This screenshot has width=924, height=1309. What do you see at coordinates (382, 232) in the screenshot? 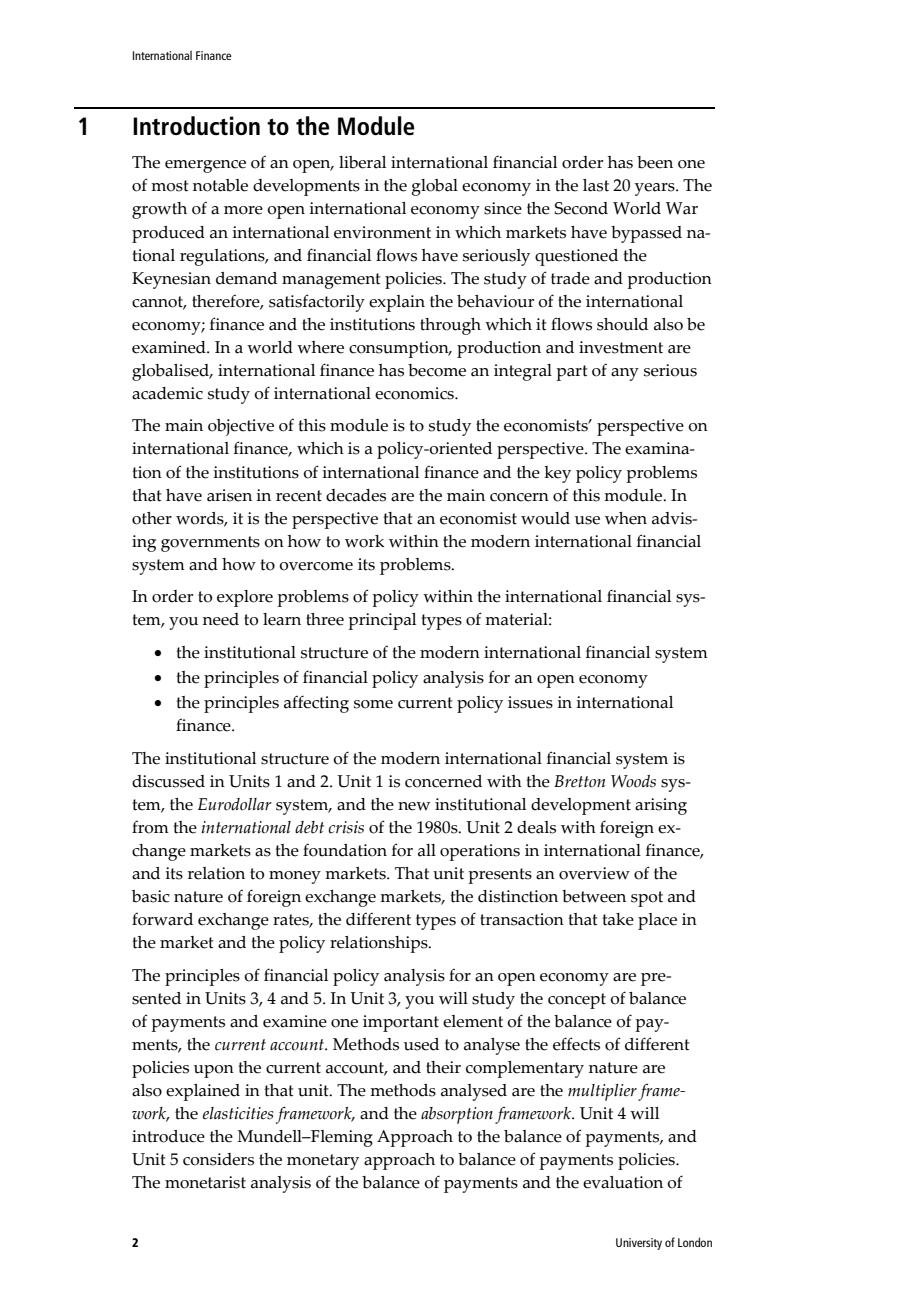
I see `environment` at bounding box center [382, 232].
